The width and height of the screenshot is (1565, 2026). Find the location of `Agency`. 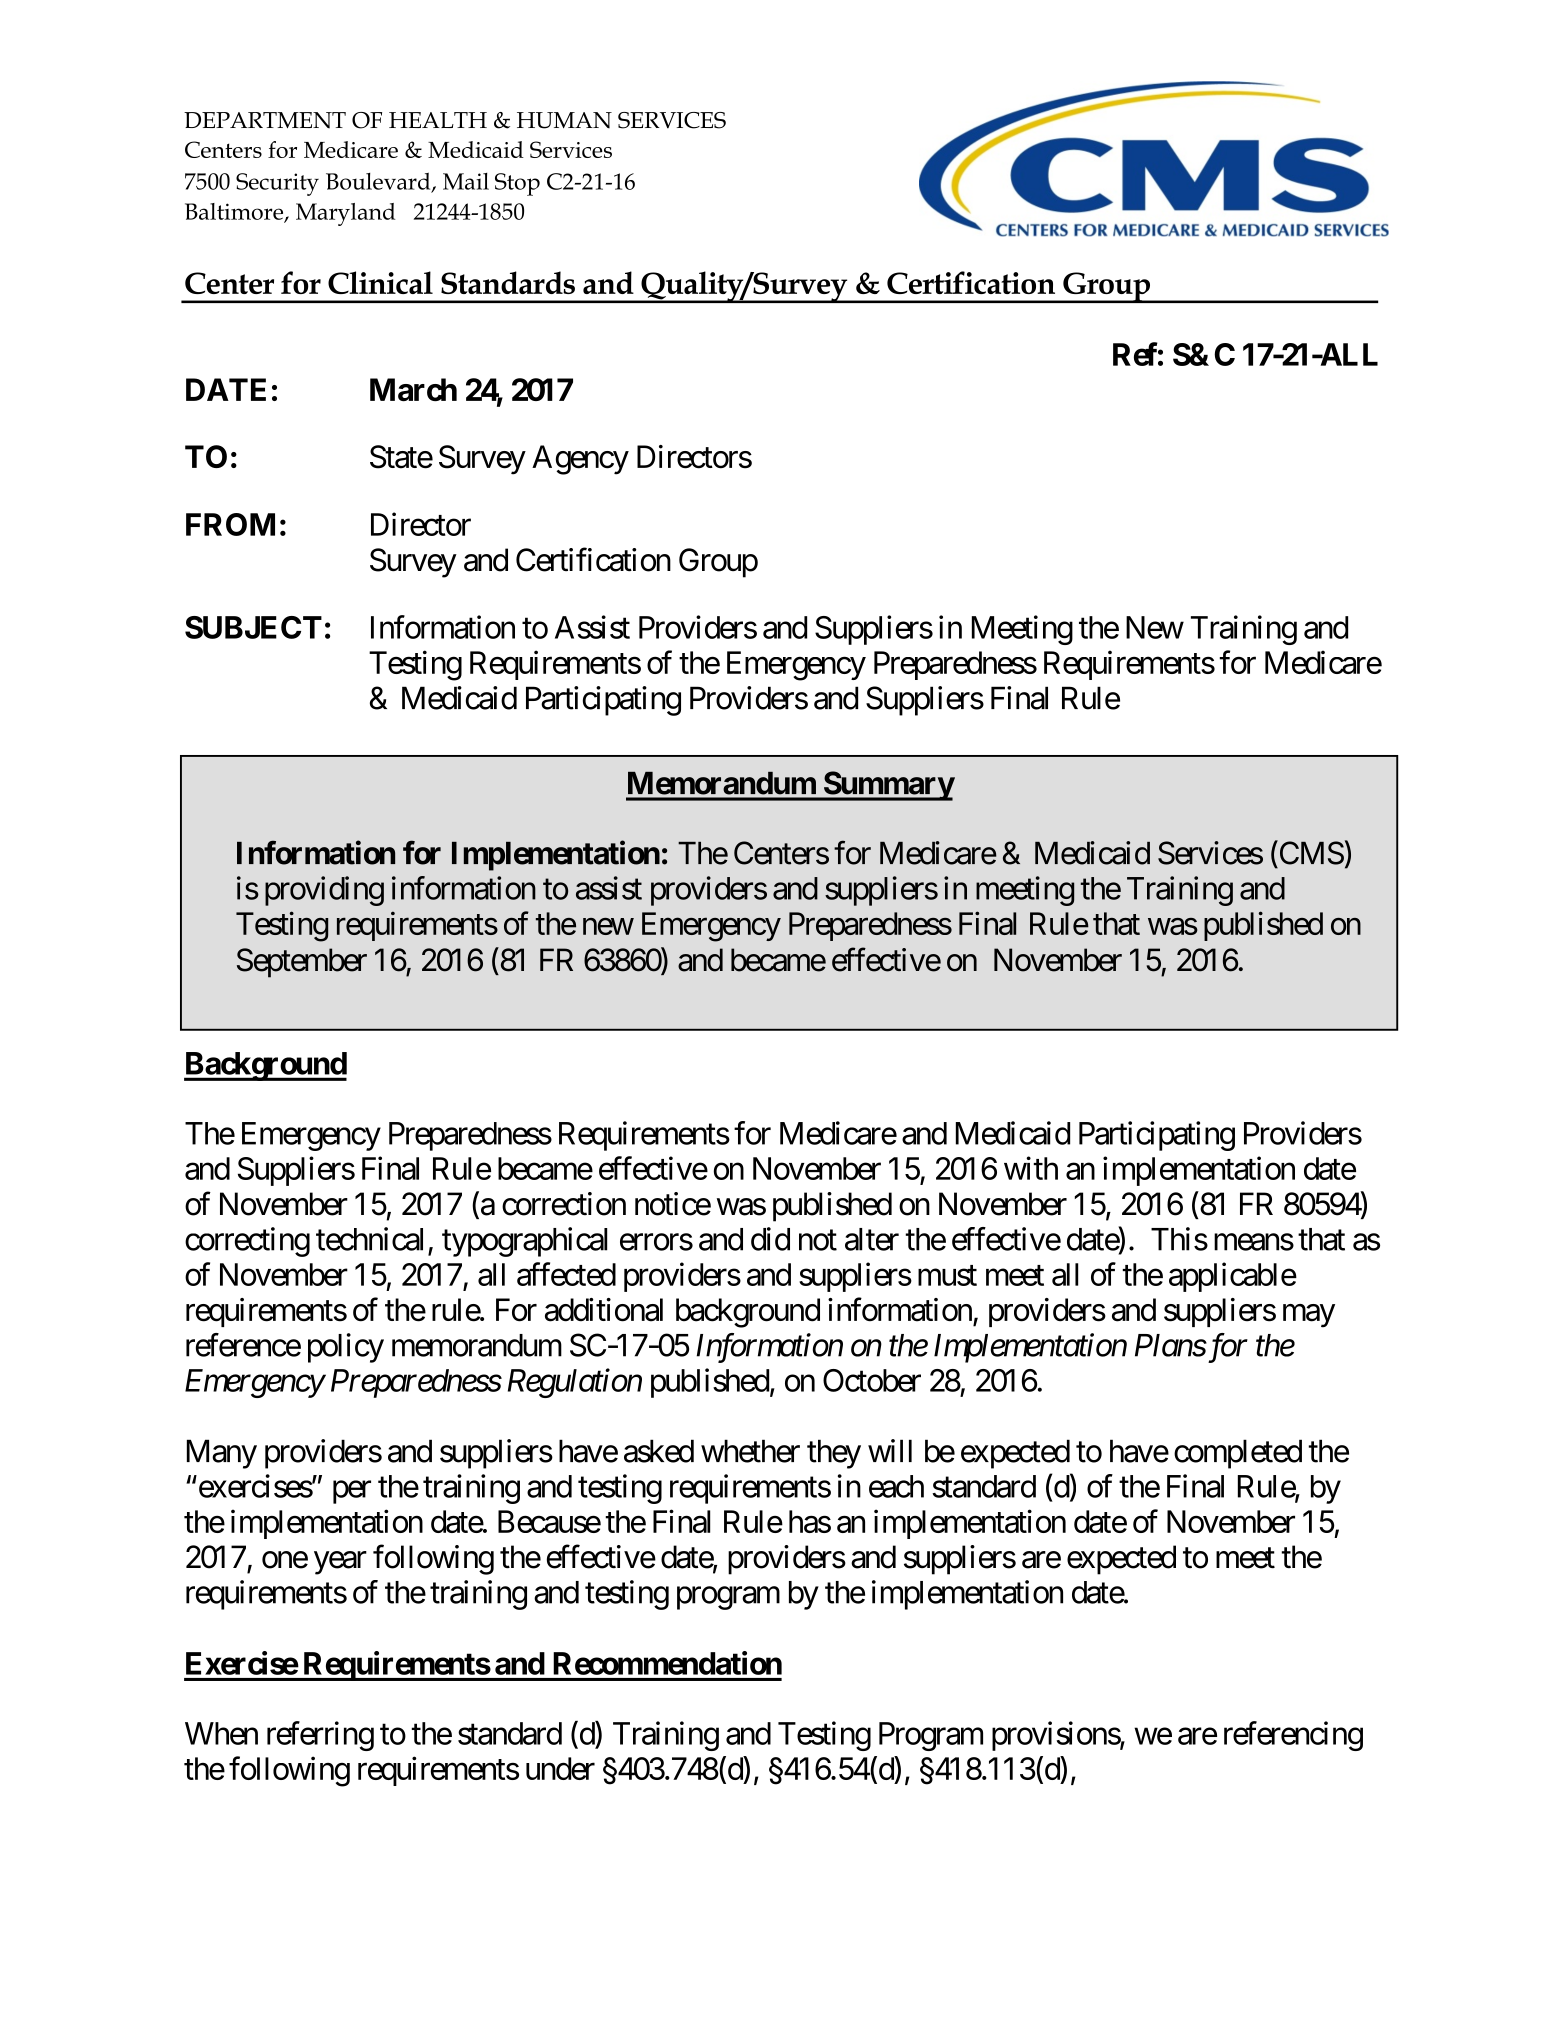

Agency is located at coordinates (580, 460).
